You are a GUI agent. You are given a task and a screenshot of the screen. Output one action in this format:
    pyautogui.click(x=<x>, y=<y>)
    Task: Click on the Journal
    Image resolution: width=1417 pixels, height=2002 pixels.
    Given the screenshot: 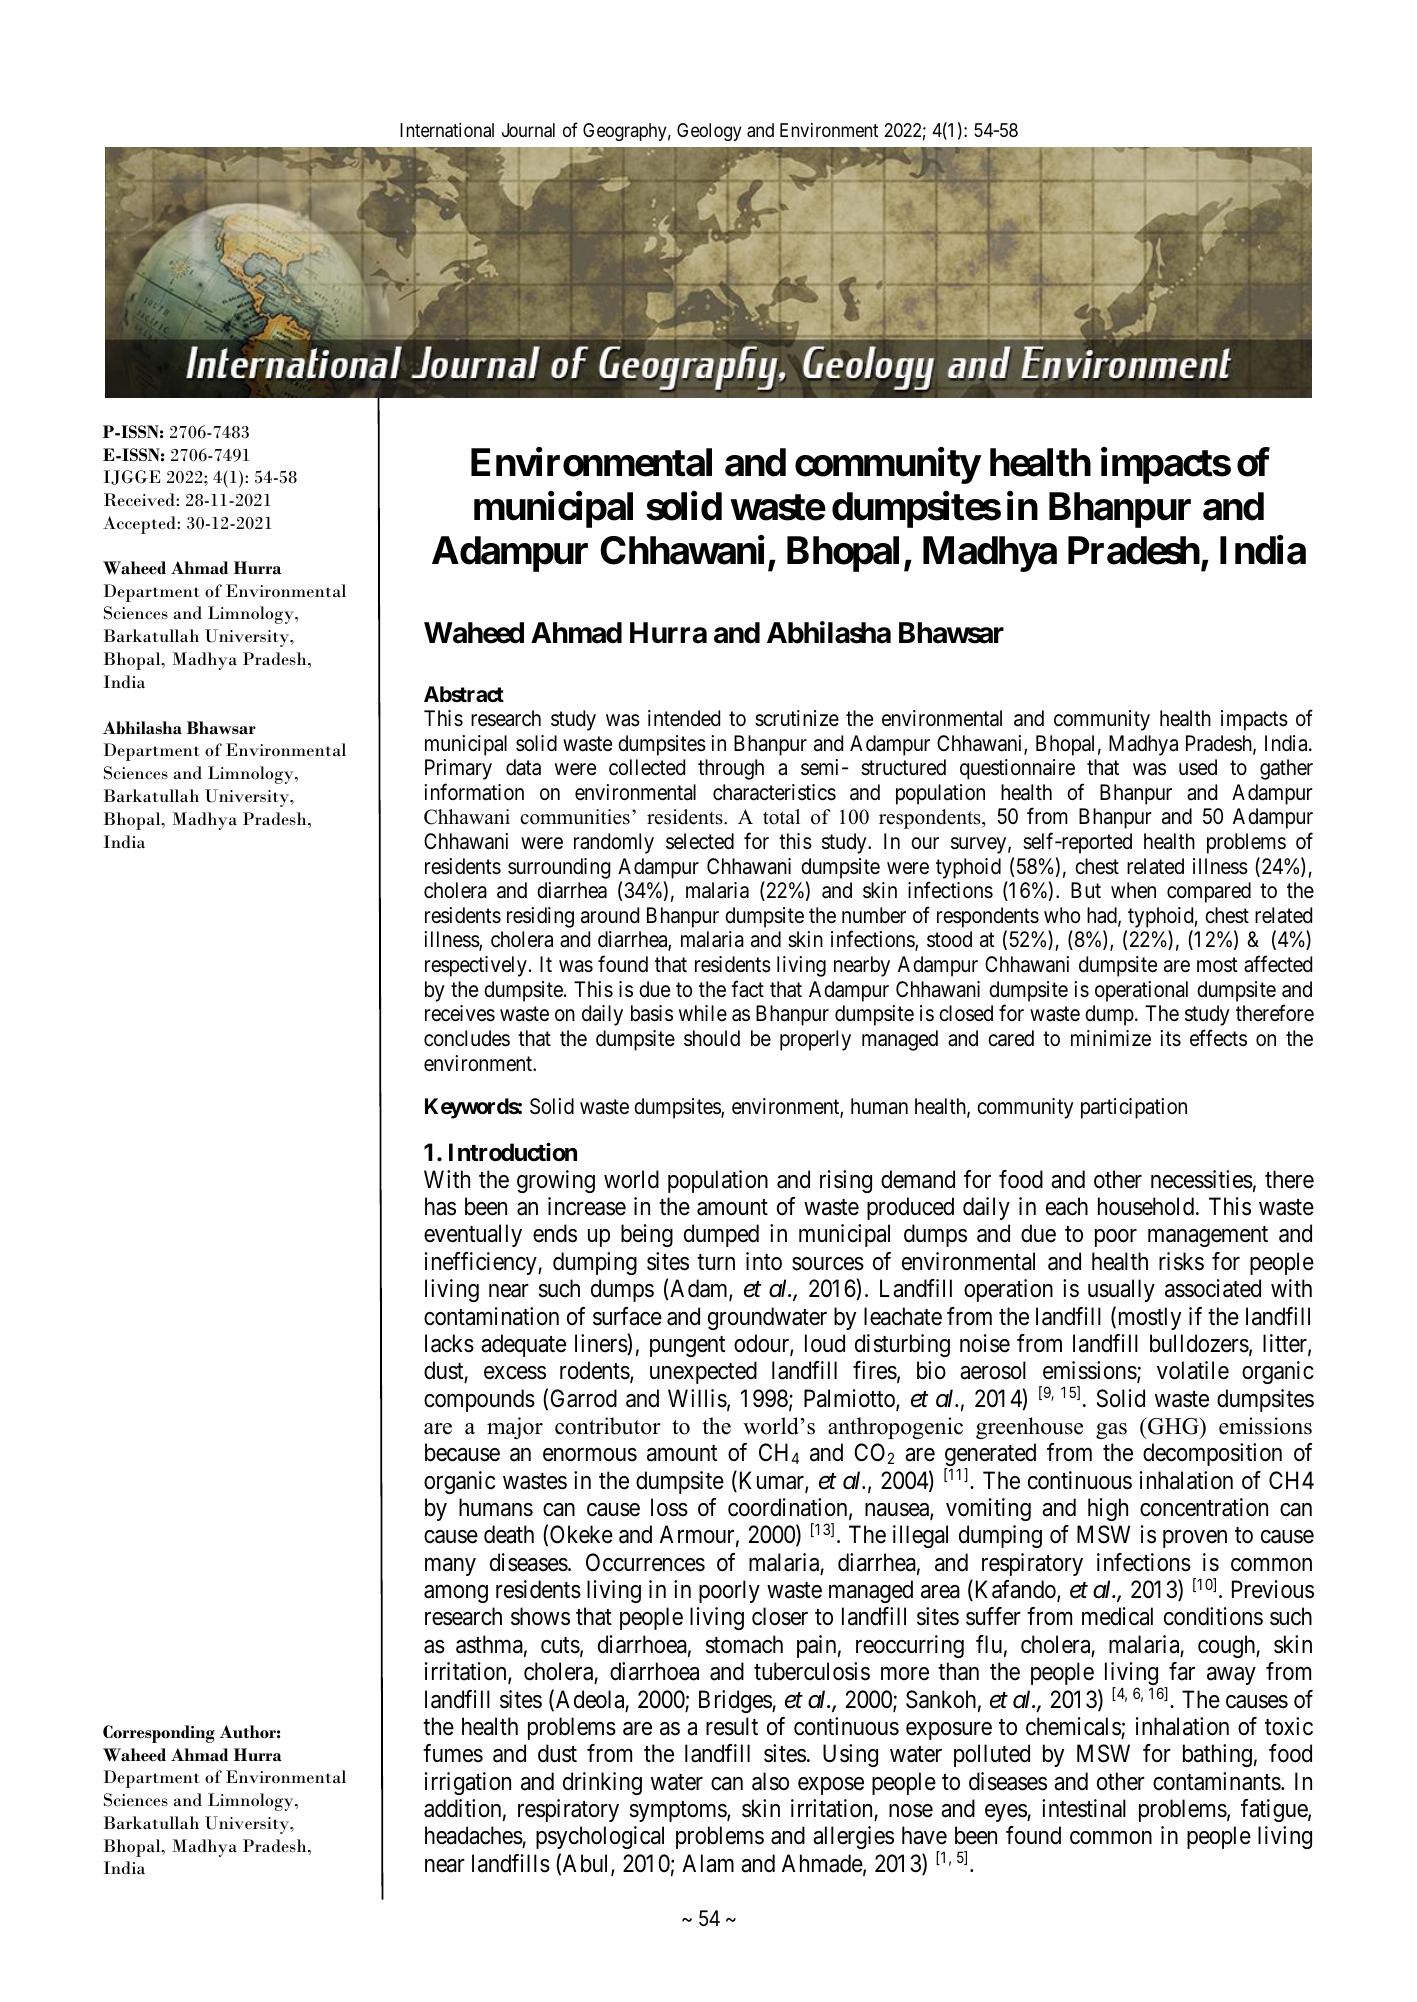 What is the action you would take?
    pyautogui.click(x=528, y=130)
